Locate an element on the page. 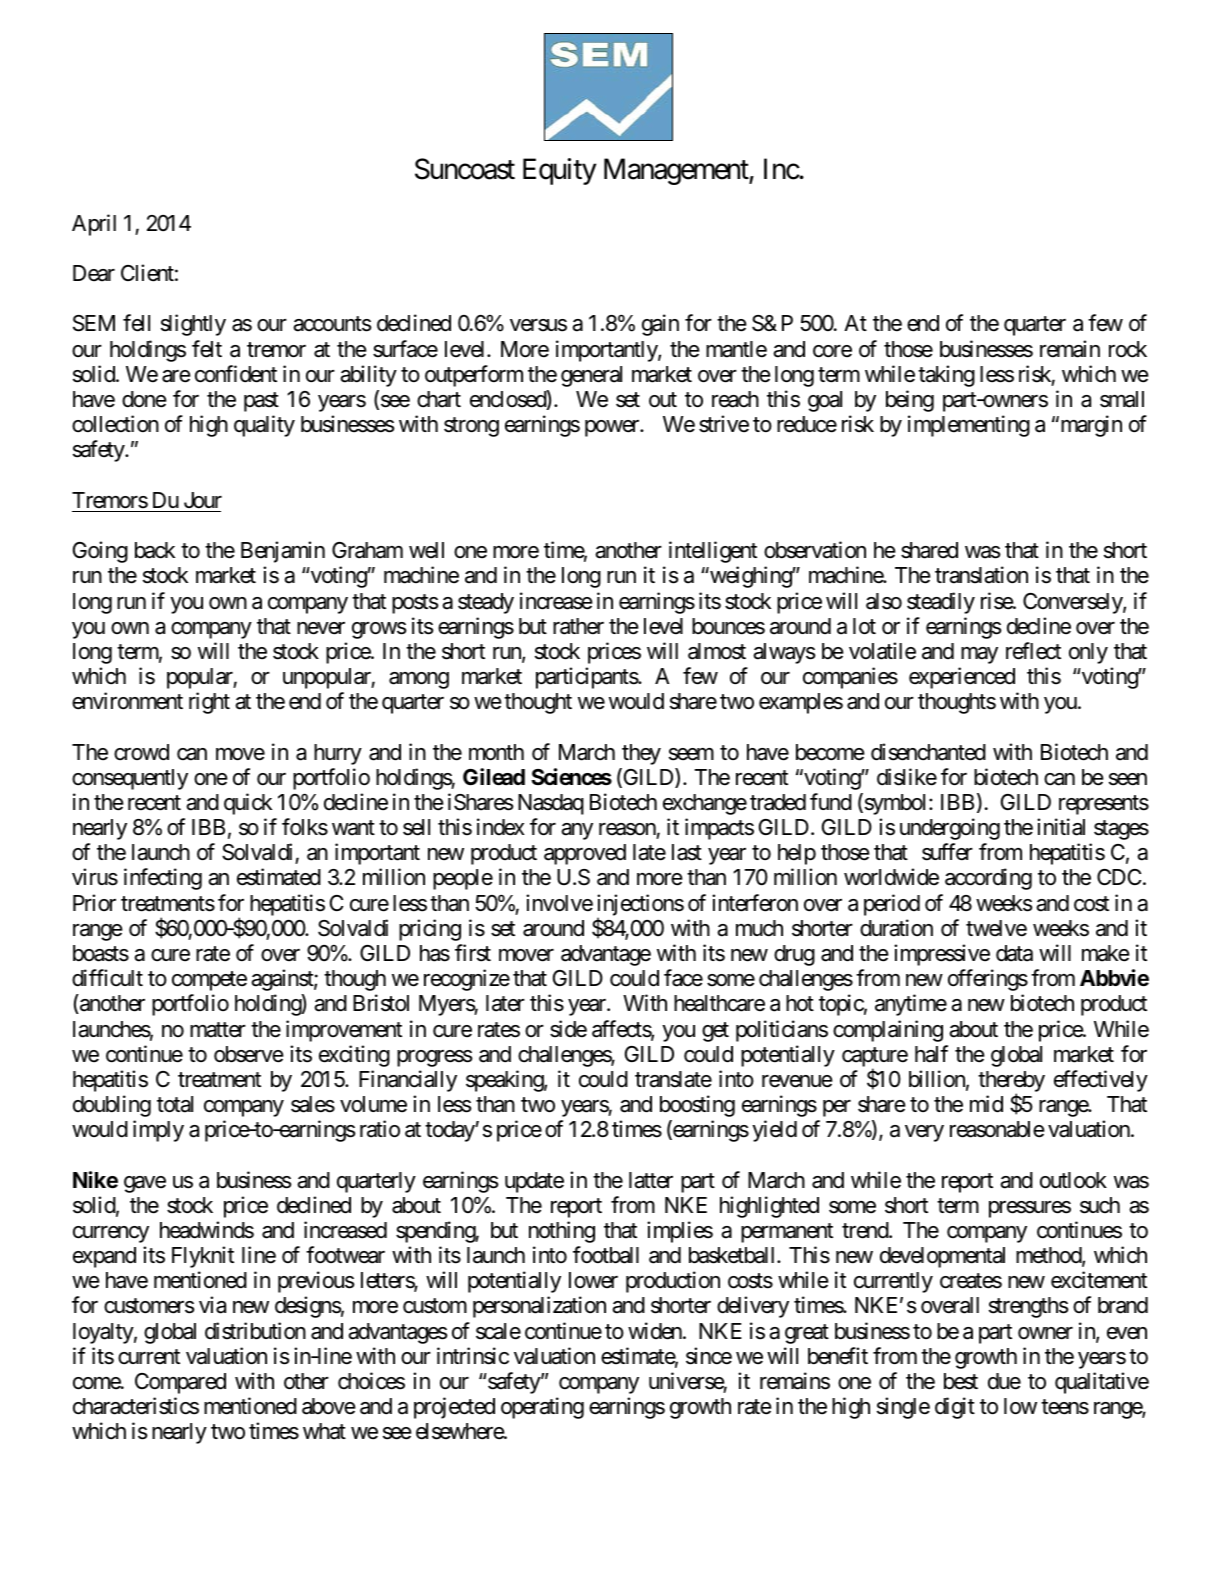  operating is located at coordinates (542, 1408).
